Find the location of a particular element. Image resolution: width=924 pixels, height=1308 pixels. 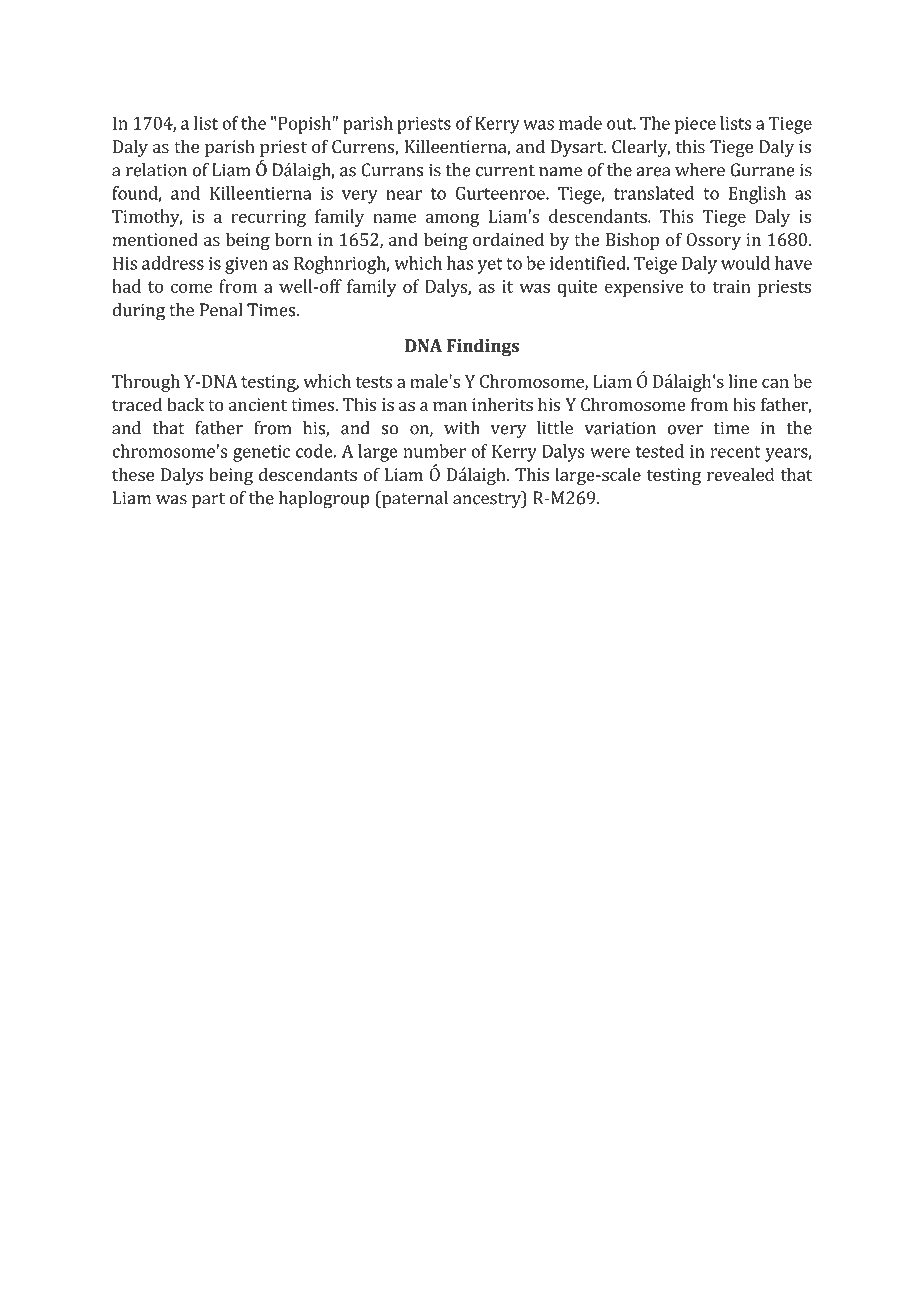

piece is located at coordinates (695, 125).
